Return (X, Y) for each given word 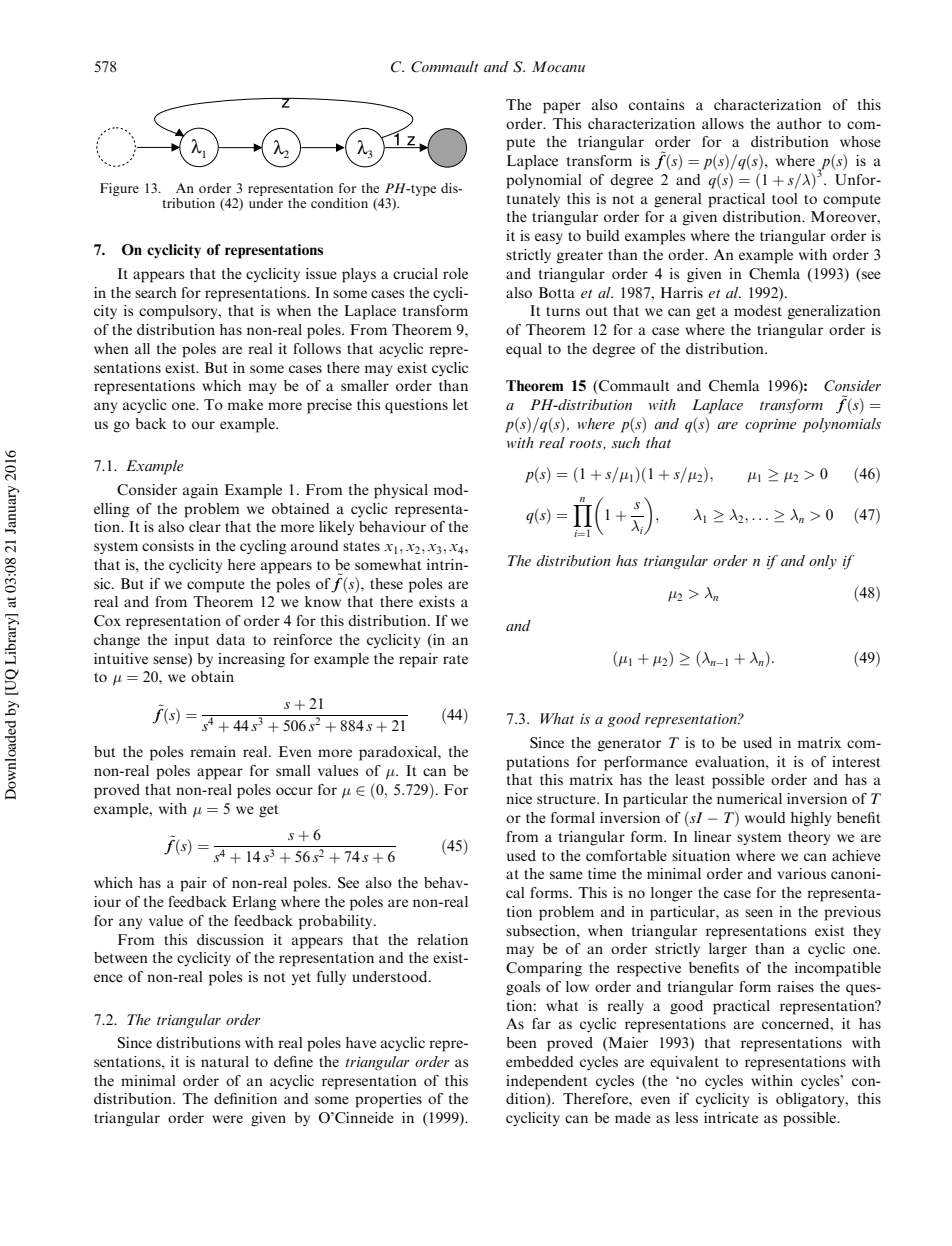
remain (213, 751)
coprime (771, 426)
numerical (749, 798)
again (200, 491)
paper (562, 108)
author (799, 123)
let (460, 404)
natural (225, 1061)
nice (519, 798)
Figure (119, 189)
